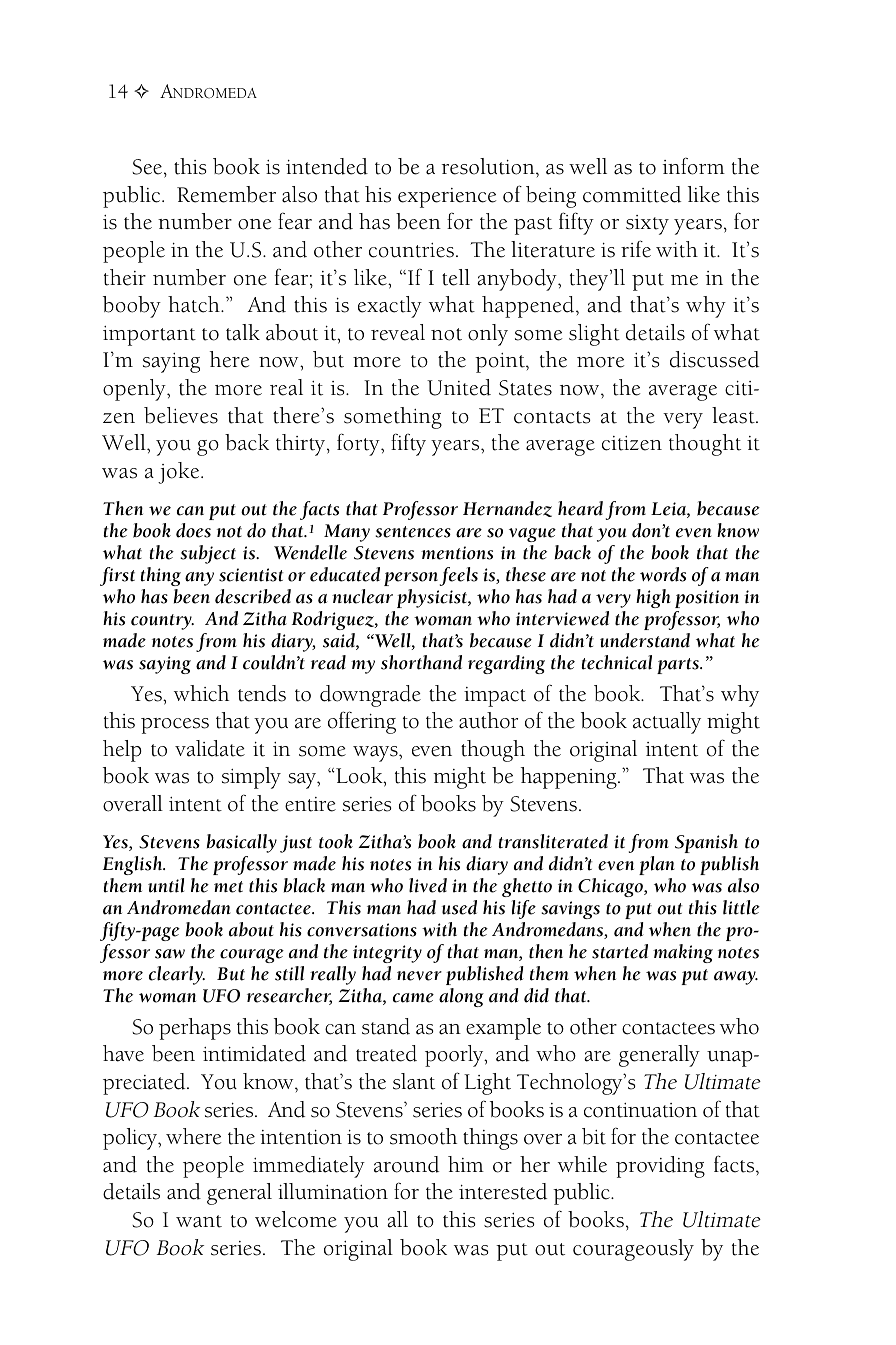 This screenshot has height=1345, width=896. Describe the element at coordinates (421, 662) in the screenshot. I see `shorthand` at that location.
